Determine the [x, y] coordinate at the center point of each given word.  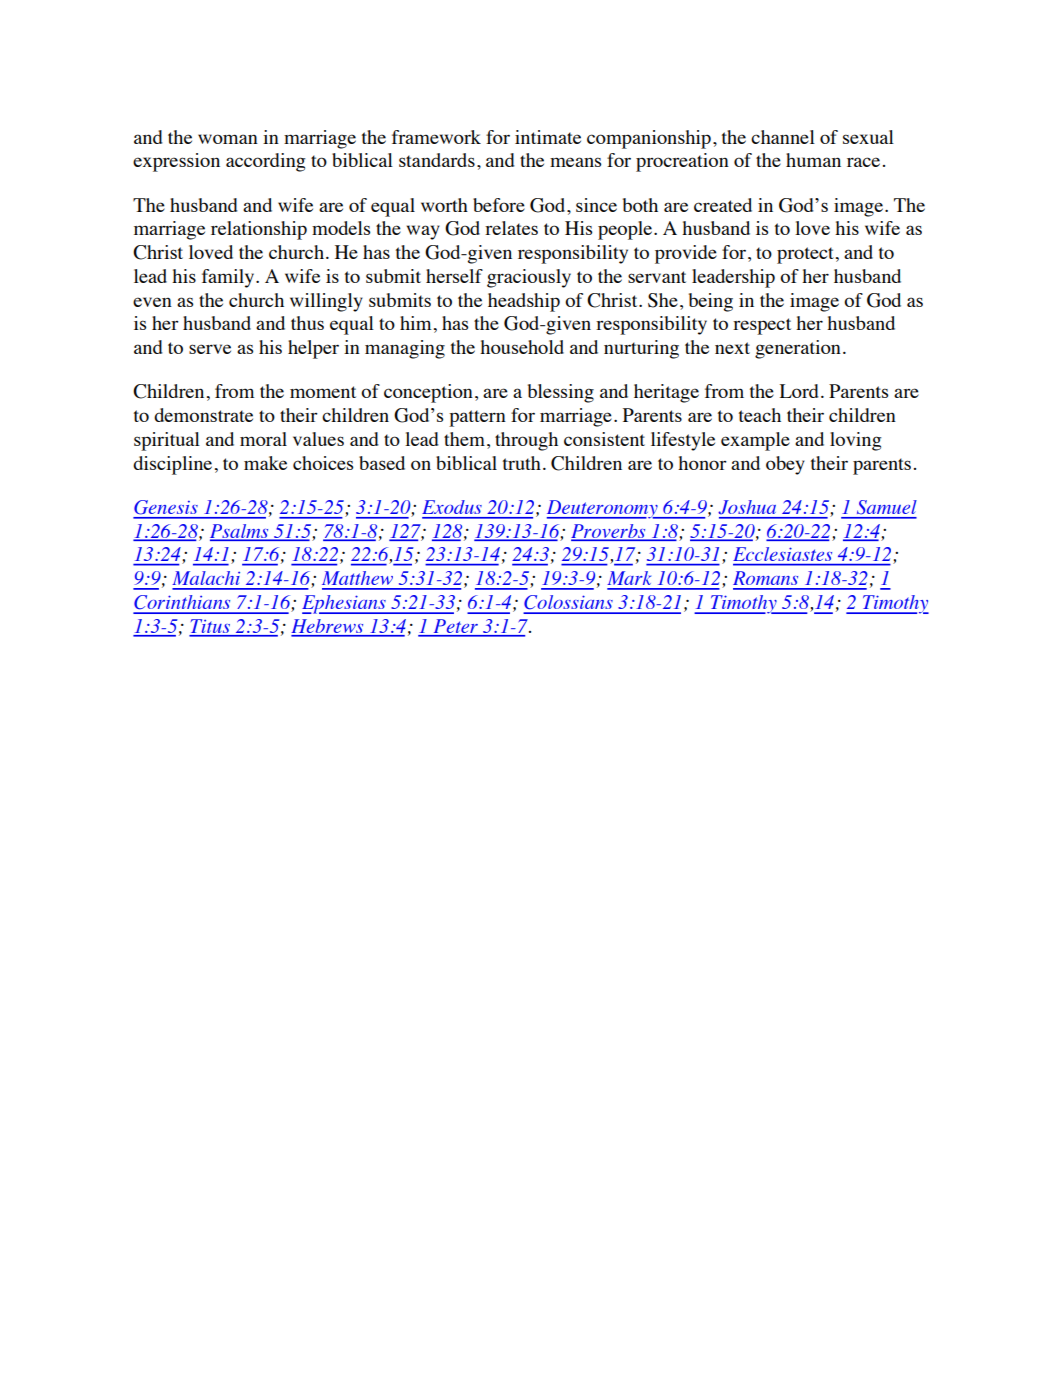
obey [785, 465]
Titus [210, 627]
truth [522, 463]
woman [228, 139]
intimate [548, 137]
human [813, 160]
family [229, 278]
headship [524, 302]
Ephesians [345, 604]
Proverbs [609, 532]
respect [762, 326]
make [265, 463]
